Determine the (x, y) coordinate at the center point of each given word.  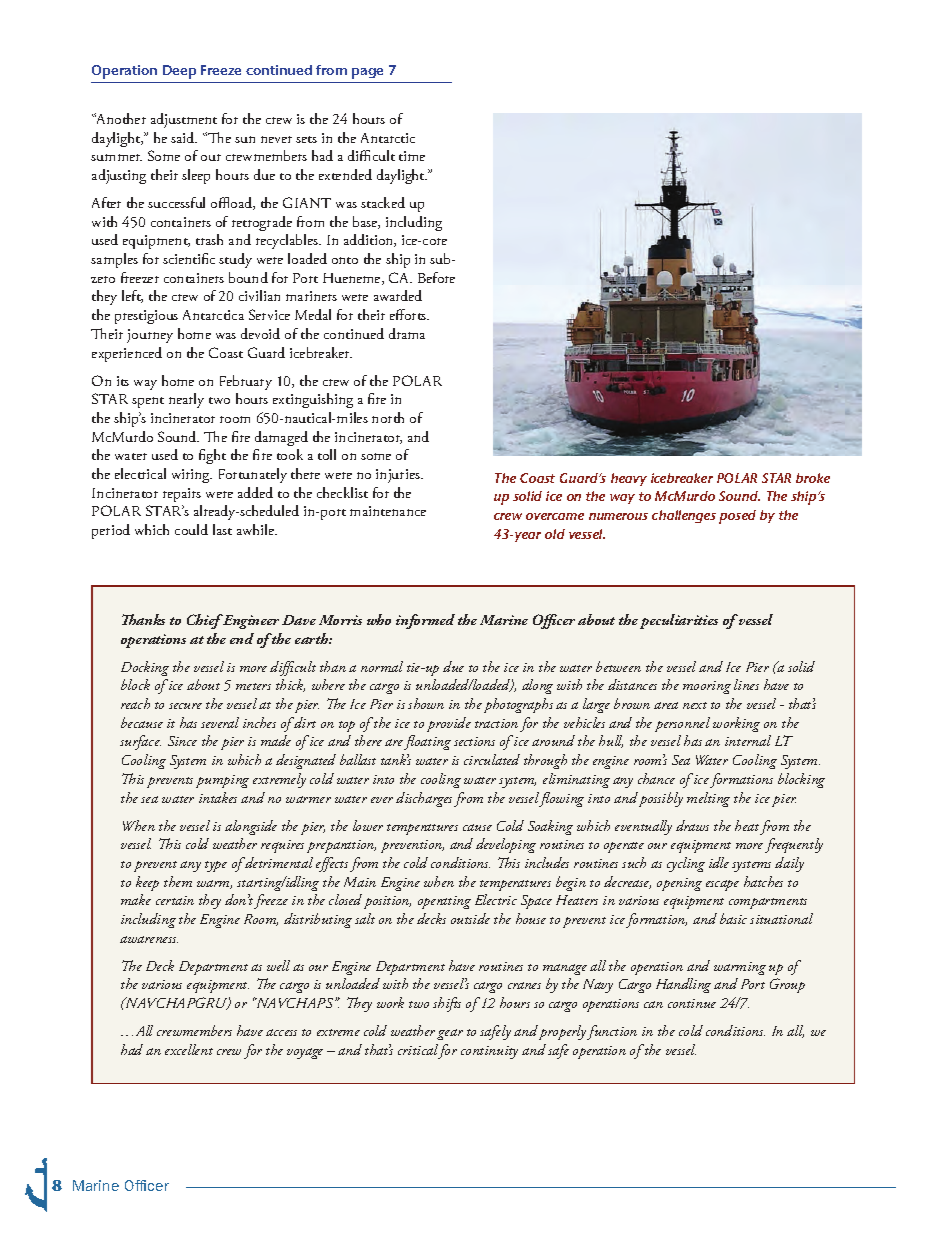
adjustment (184, 120)
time (412, 156)
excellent (189, 1049)
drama (407, 333)
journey (150, 336)
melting (708, 799)
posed (737, 517)
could (191, 529)
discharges (424, 799)
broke (813, 478)
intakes (218, 797)
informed (425, 621)
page (367, 73)
